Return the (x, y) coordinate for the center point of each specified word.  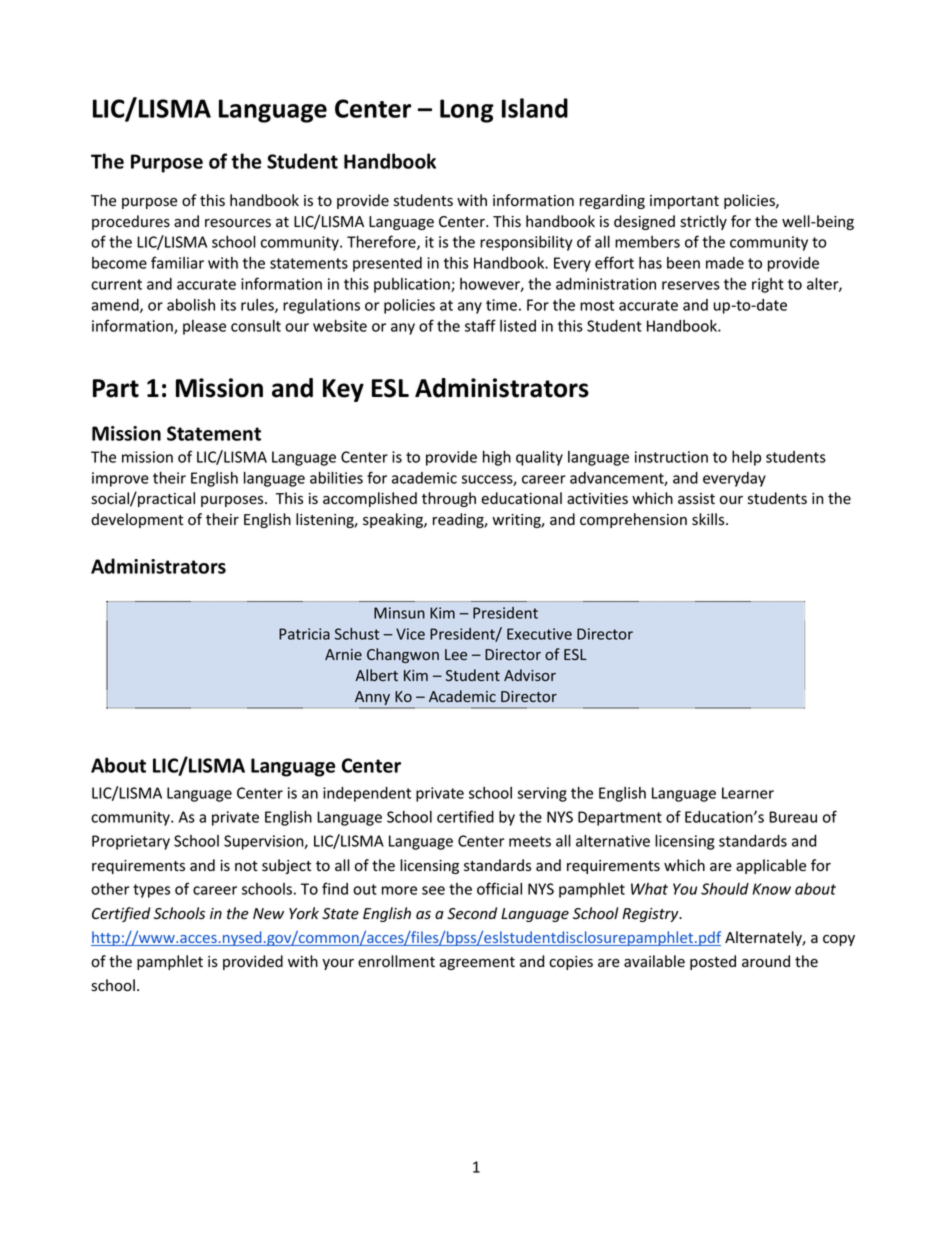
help (746, 458)
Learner (748, 793)
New (268, 914)
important (684, 202)
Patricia (304, 634)
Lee (456, 654)
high (497, 458)
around (766, 961)
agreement (477, 963)
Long (467, 111)
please (204, 327)
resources (238, 223)
